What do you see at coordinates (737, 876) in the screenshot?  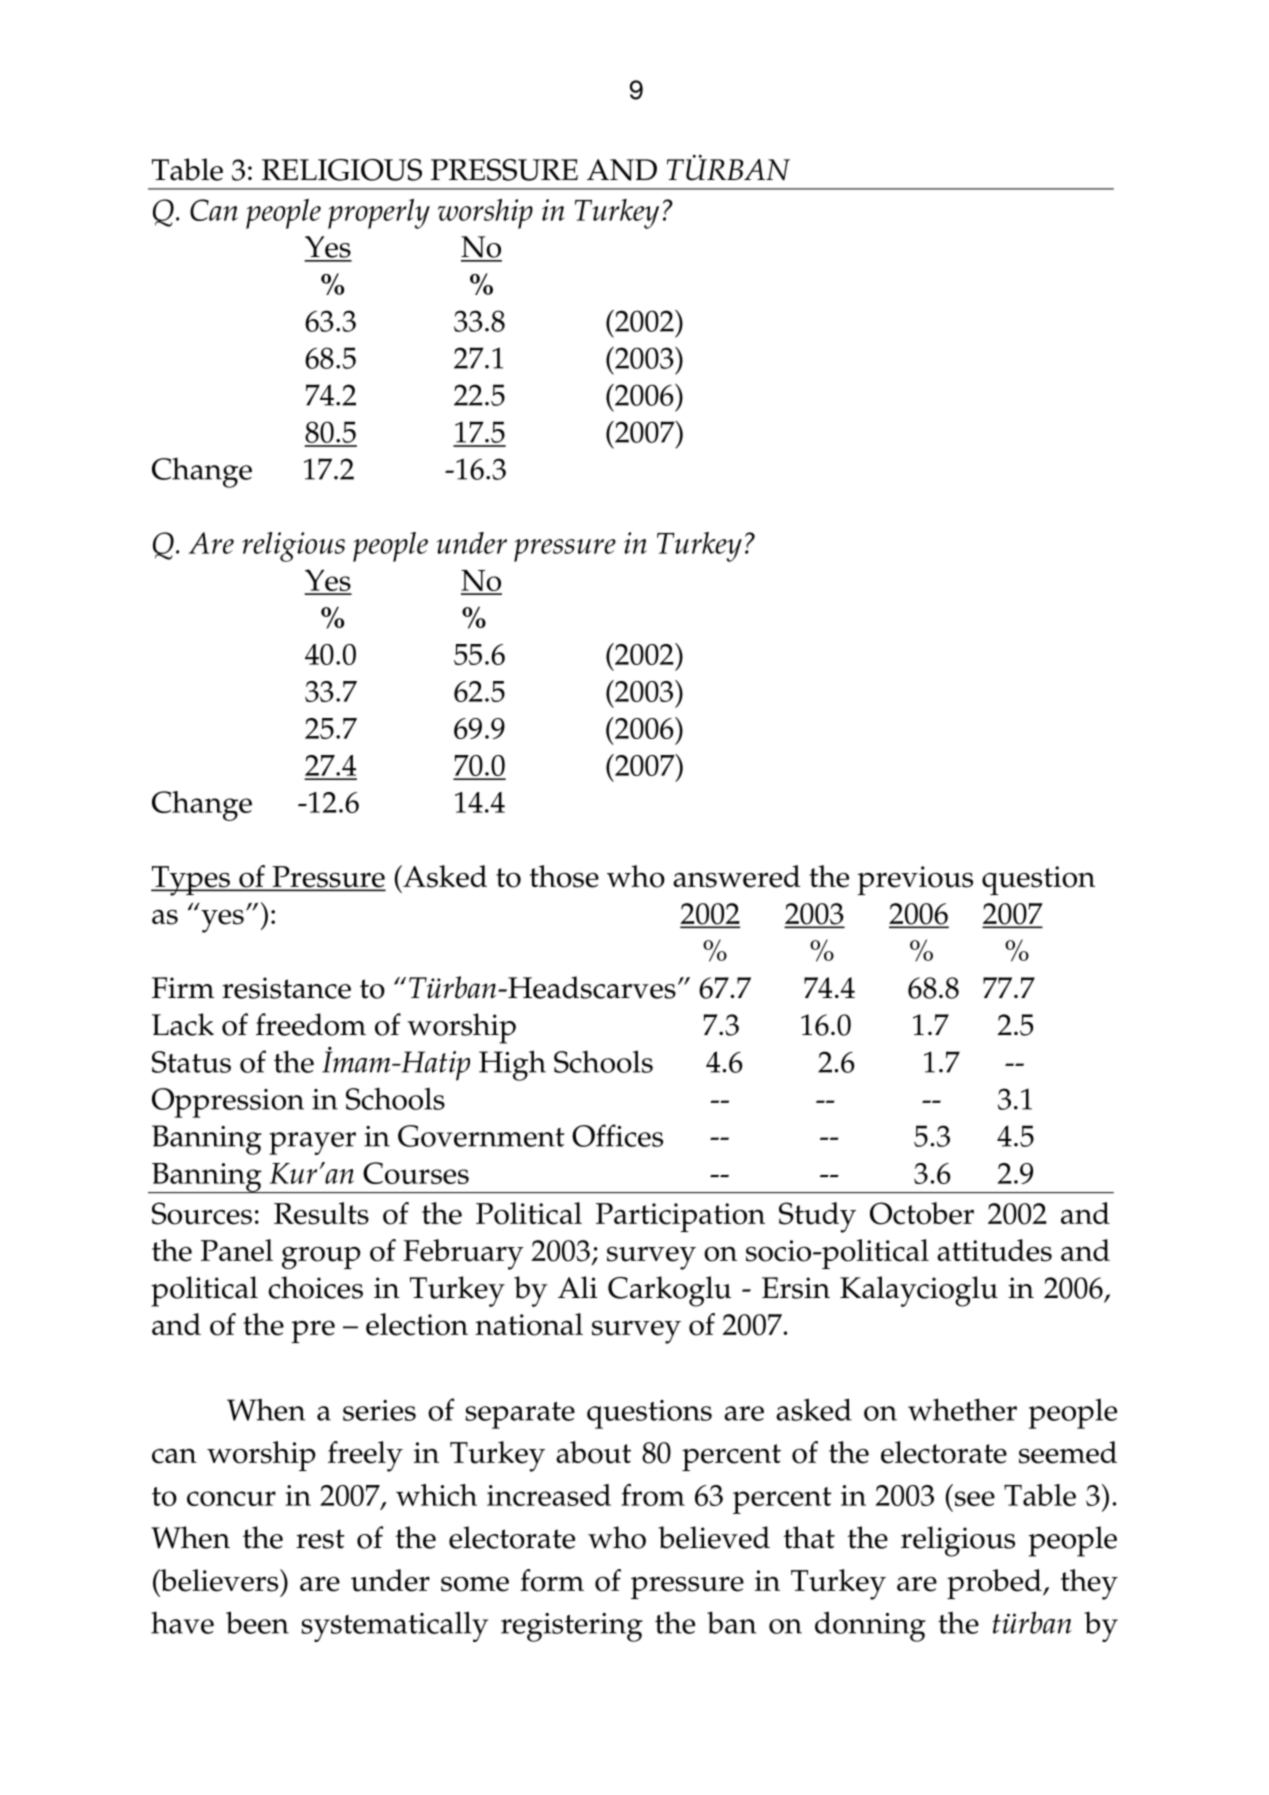 I see `answered` at bounding box center [737, 876].
